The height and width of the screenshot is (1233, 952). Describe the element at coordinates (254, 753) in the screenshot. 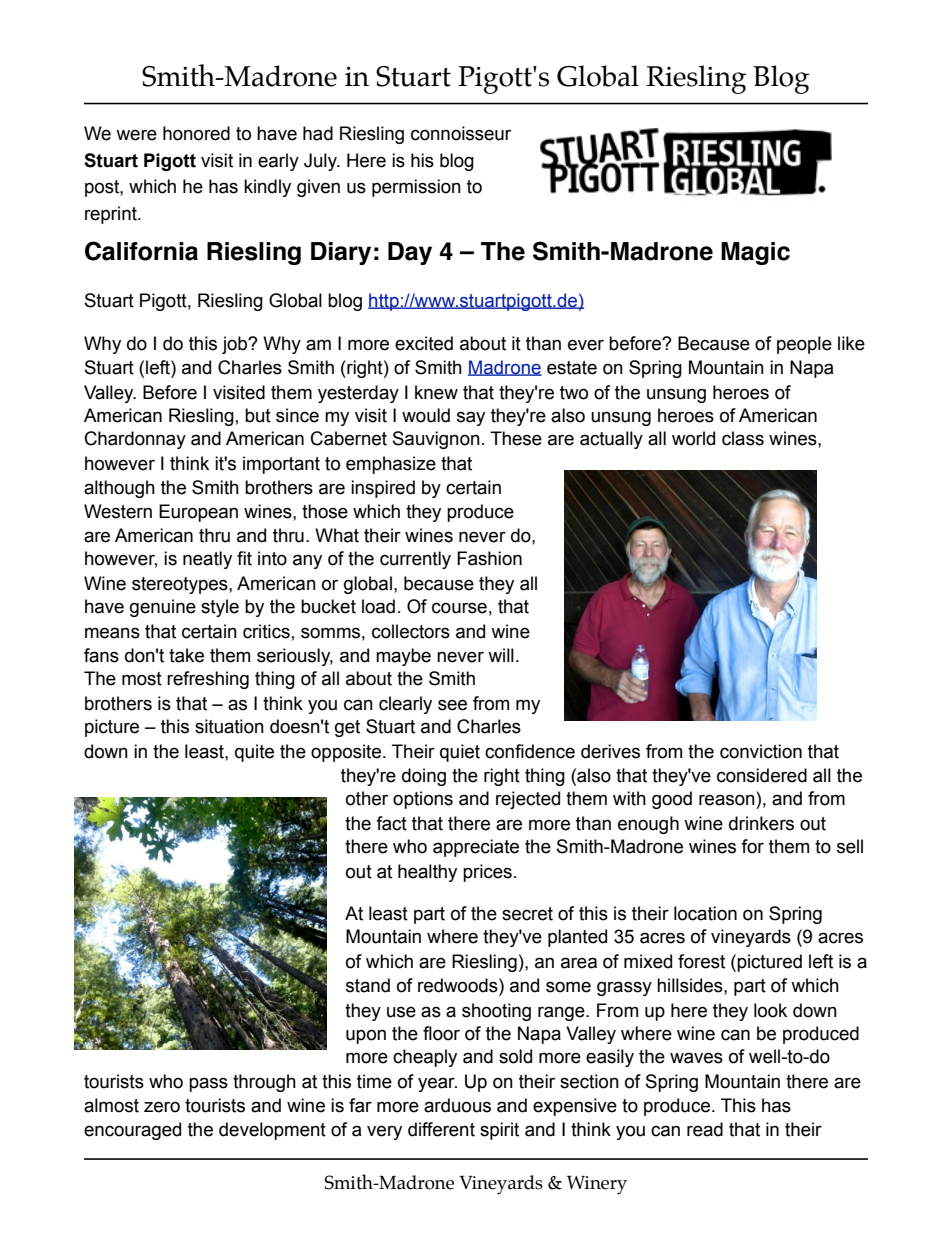

I see `quite` at that location.
